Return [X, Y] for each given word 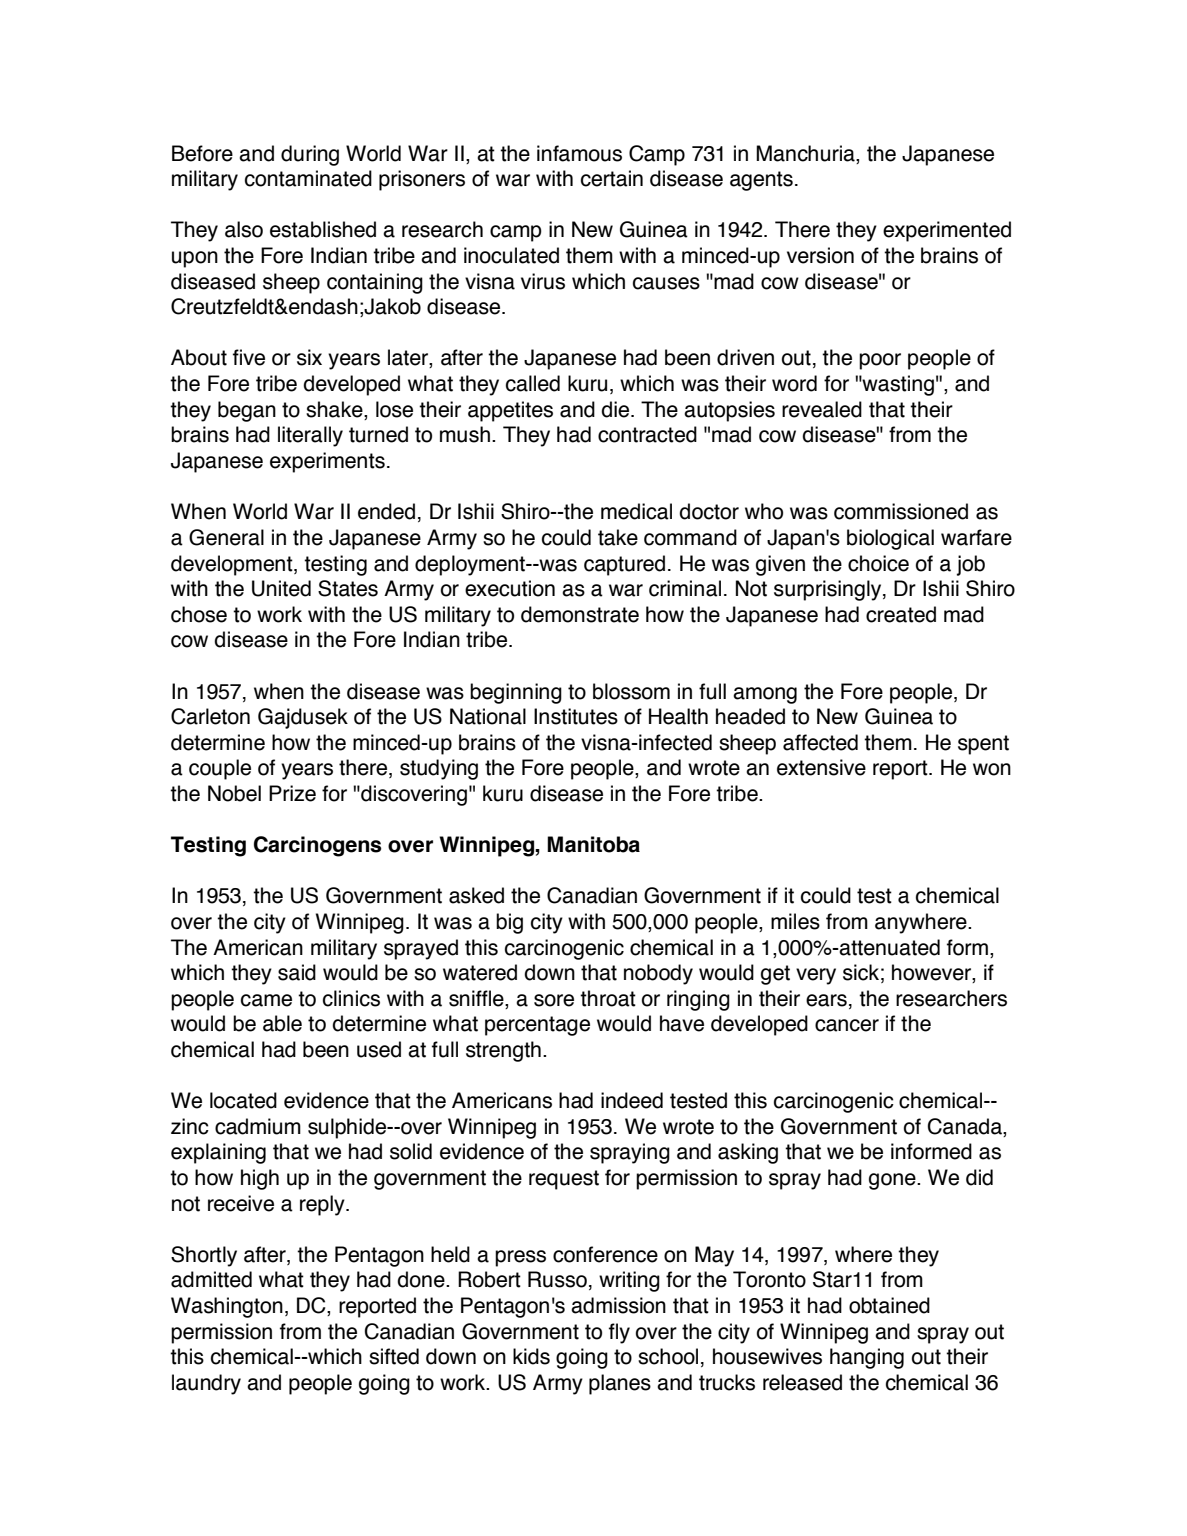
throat [608, 998]
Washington [227, 1307]
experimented [947, 231]
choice [878, 563]
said [297, 972]
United [281, 588]
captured [624, 565]
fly [619, 1333]
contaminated [308, 178]
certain [612, 178]
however [932, 973]
